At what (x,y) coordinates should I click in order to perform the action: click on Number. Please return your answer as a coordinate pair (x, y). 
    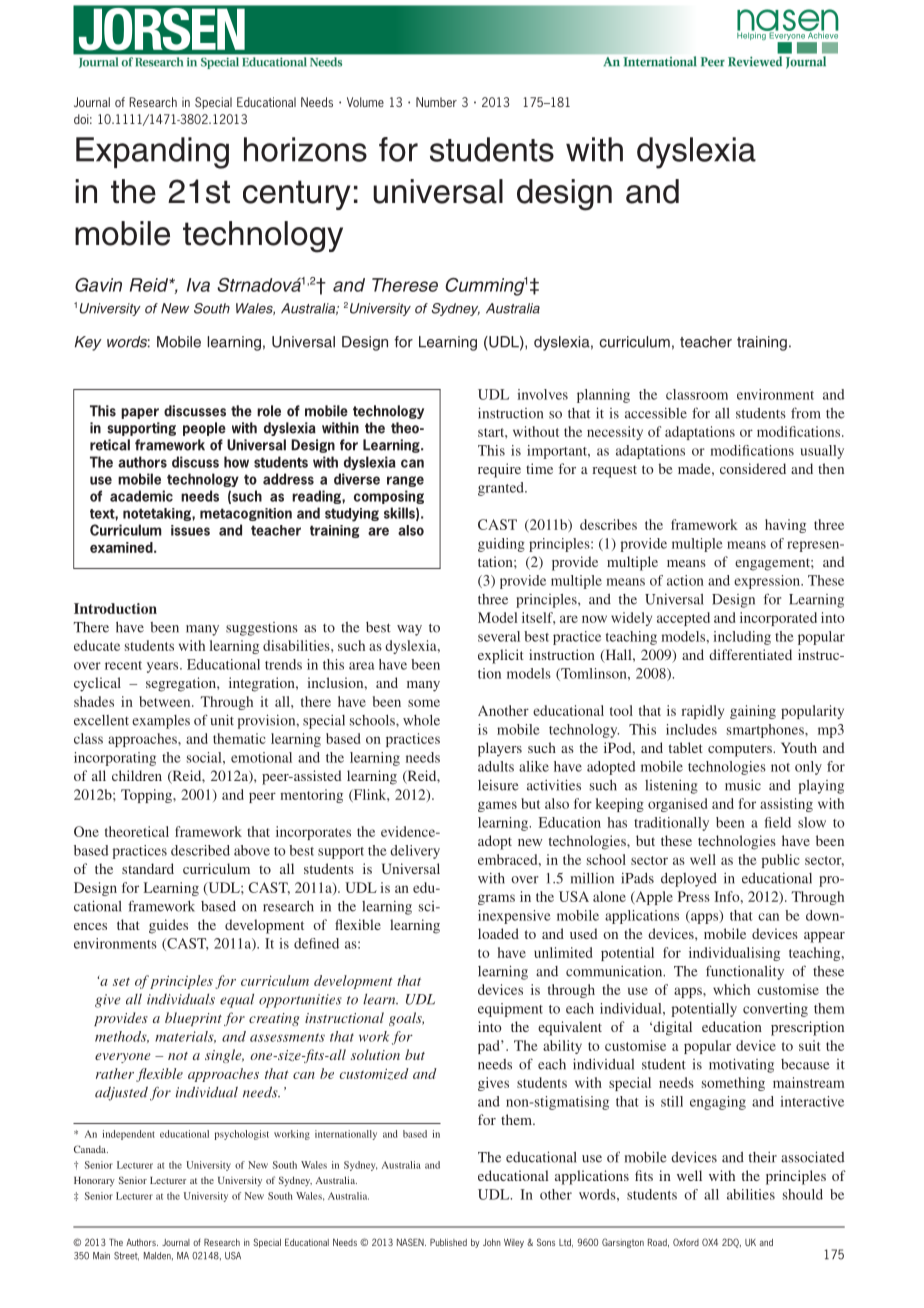
    Looking at the image, I should click on (436, 102).
